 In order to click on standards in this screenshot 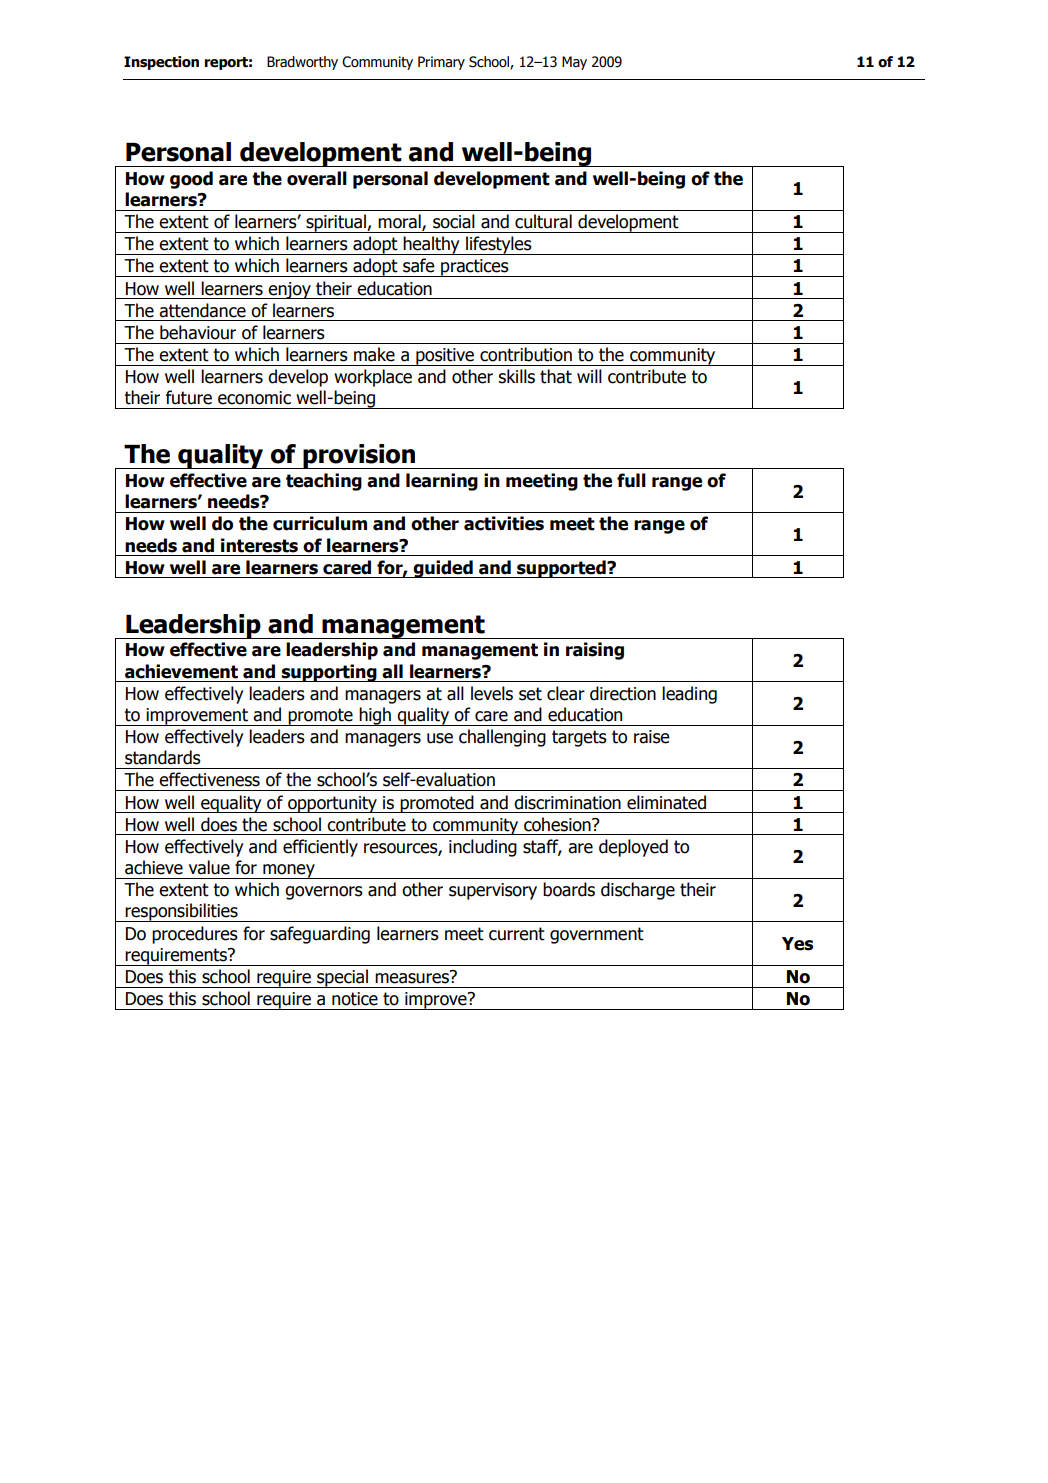, I will do `click(163, 757)`.
